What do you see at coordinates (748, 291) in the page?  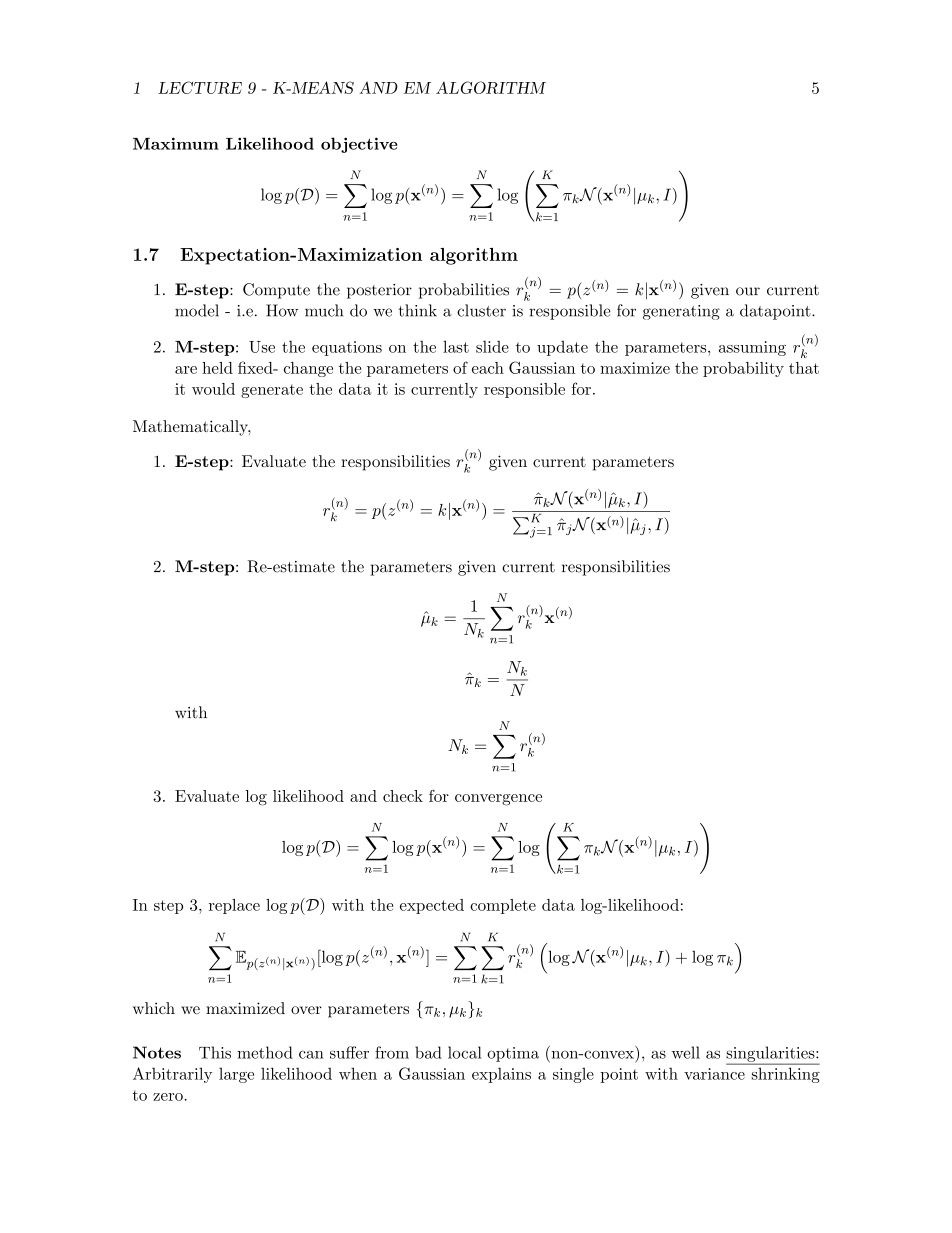 I see `our` at bounding box center [748, 291].
